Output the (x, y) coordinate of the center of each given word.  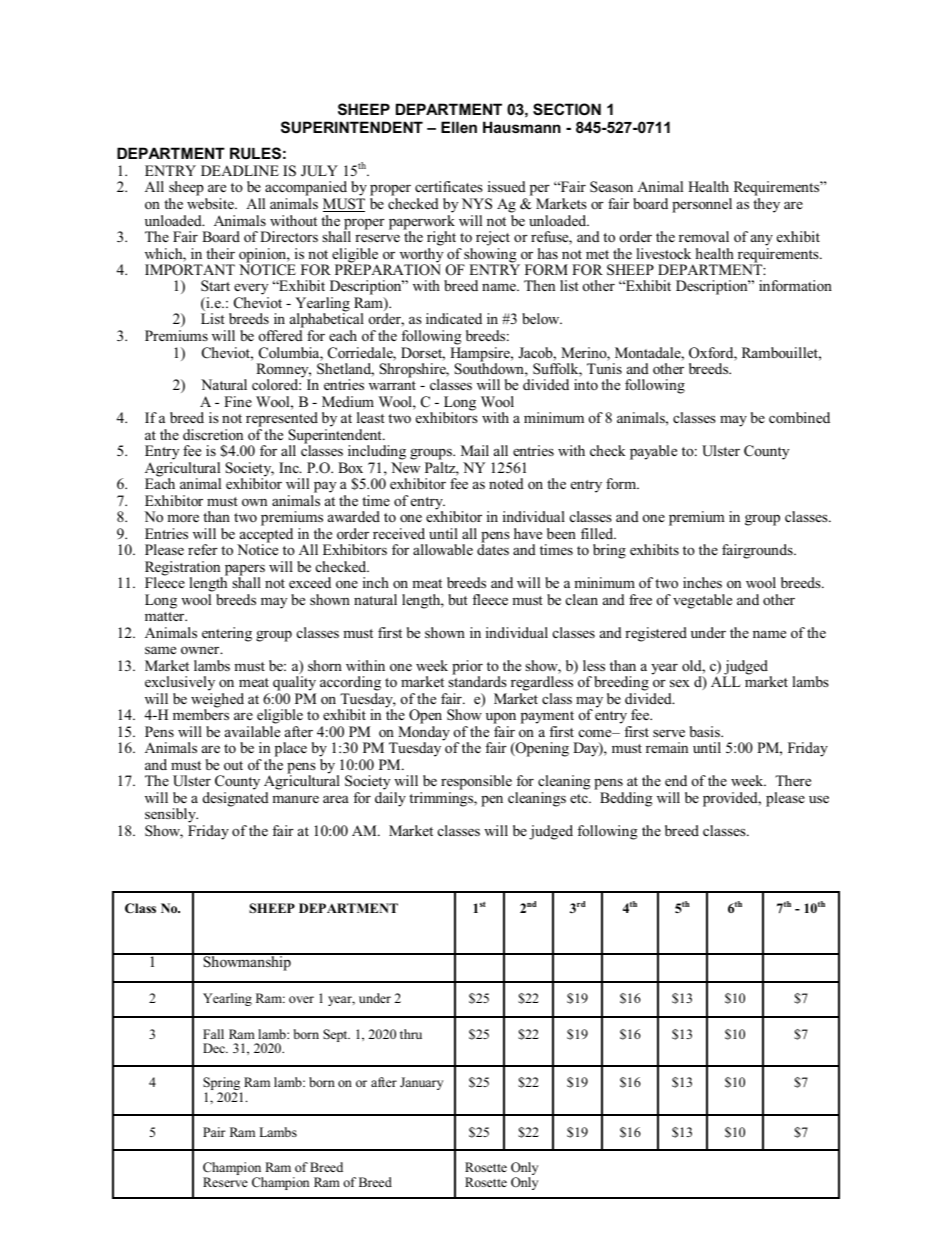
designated (236, 799)
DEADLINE (240, 170)
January (421, 1083)
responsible (476, 784)
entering (227, 634)
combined (799, 417)
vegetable (702, 601)
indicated (454, 318)
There (793, 780)
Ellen (459, 127)
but (458, 599)
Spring (222, 1085)
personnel (702, 205)
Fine (238, 401)
